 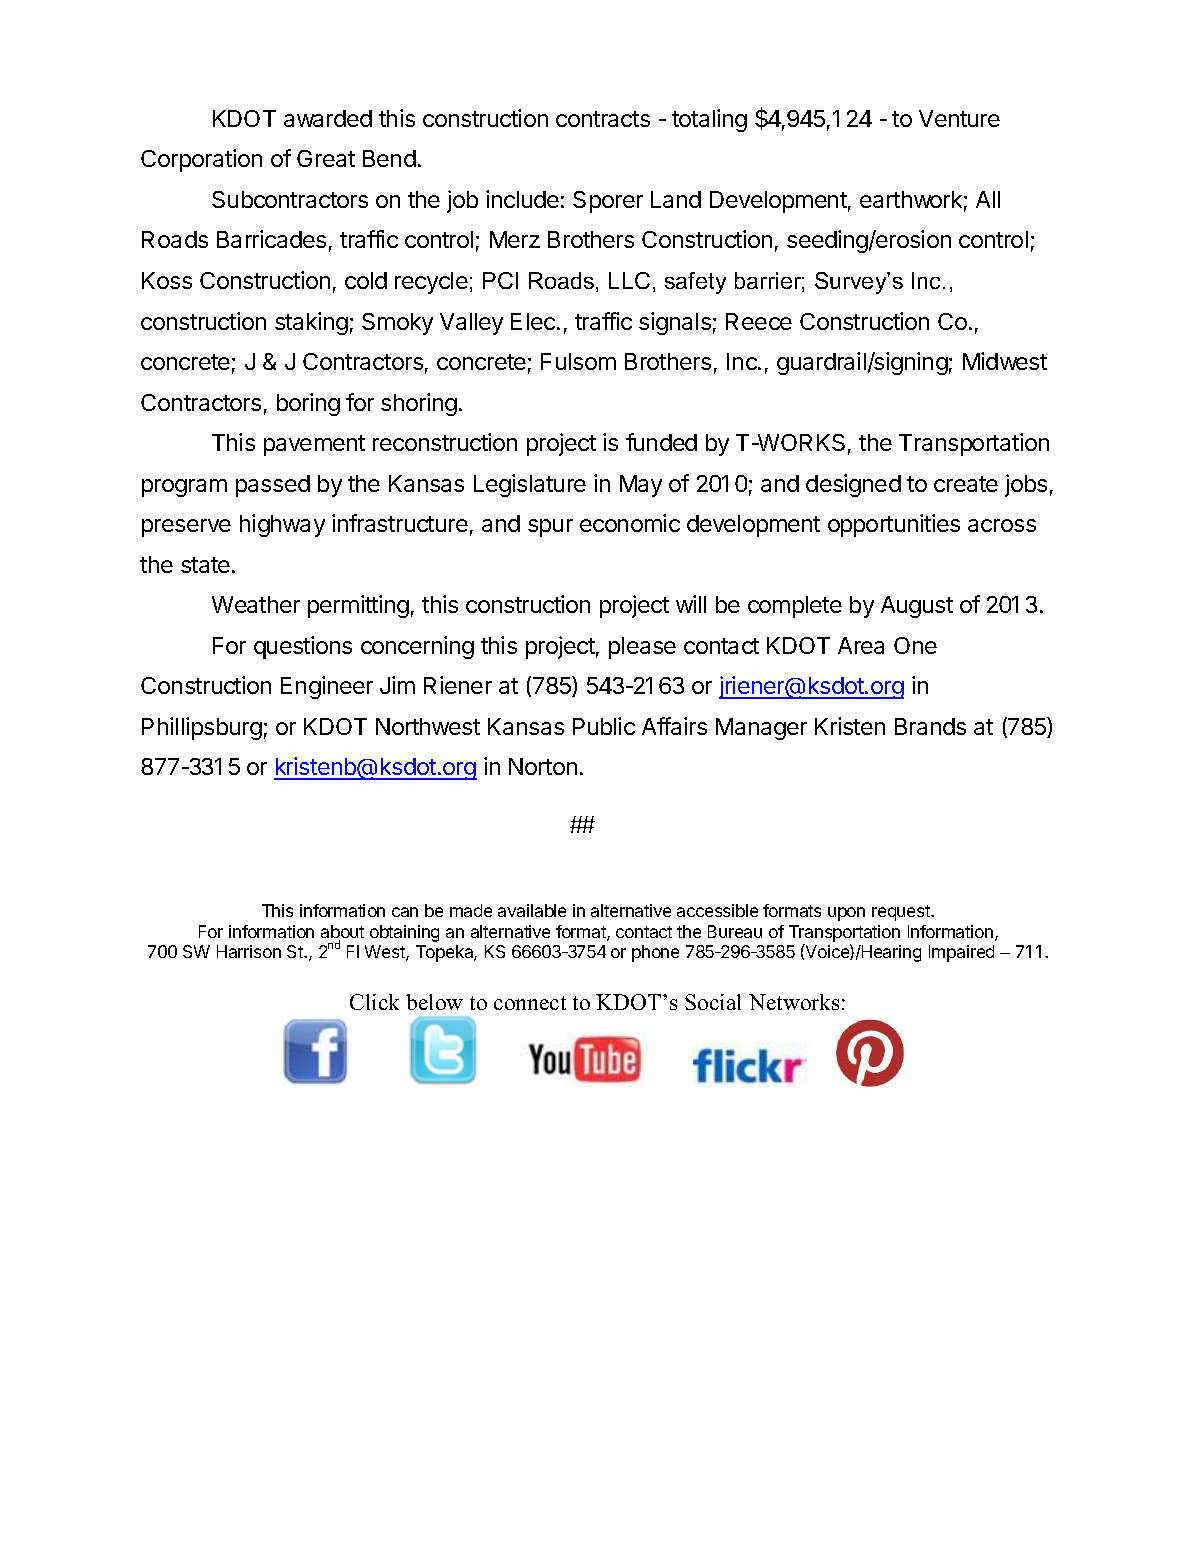 What do you see at coordinates (930, 726) in the document?
I see `Brands` at bounding box center [930, 726].
